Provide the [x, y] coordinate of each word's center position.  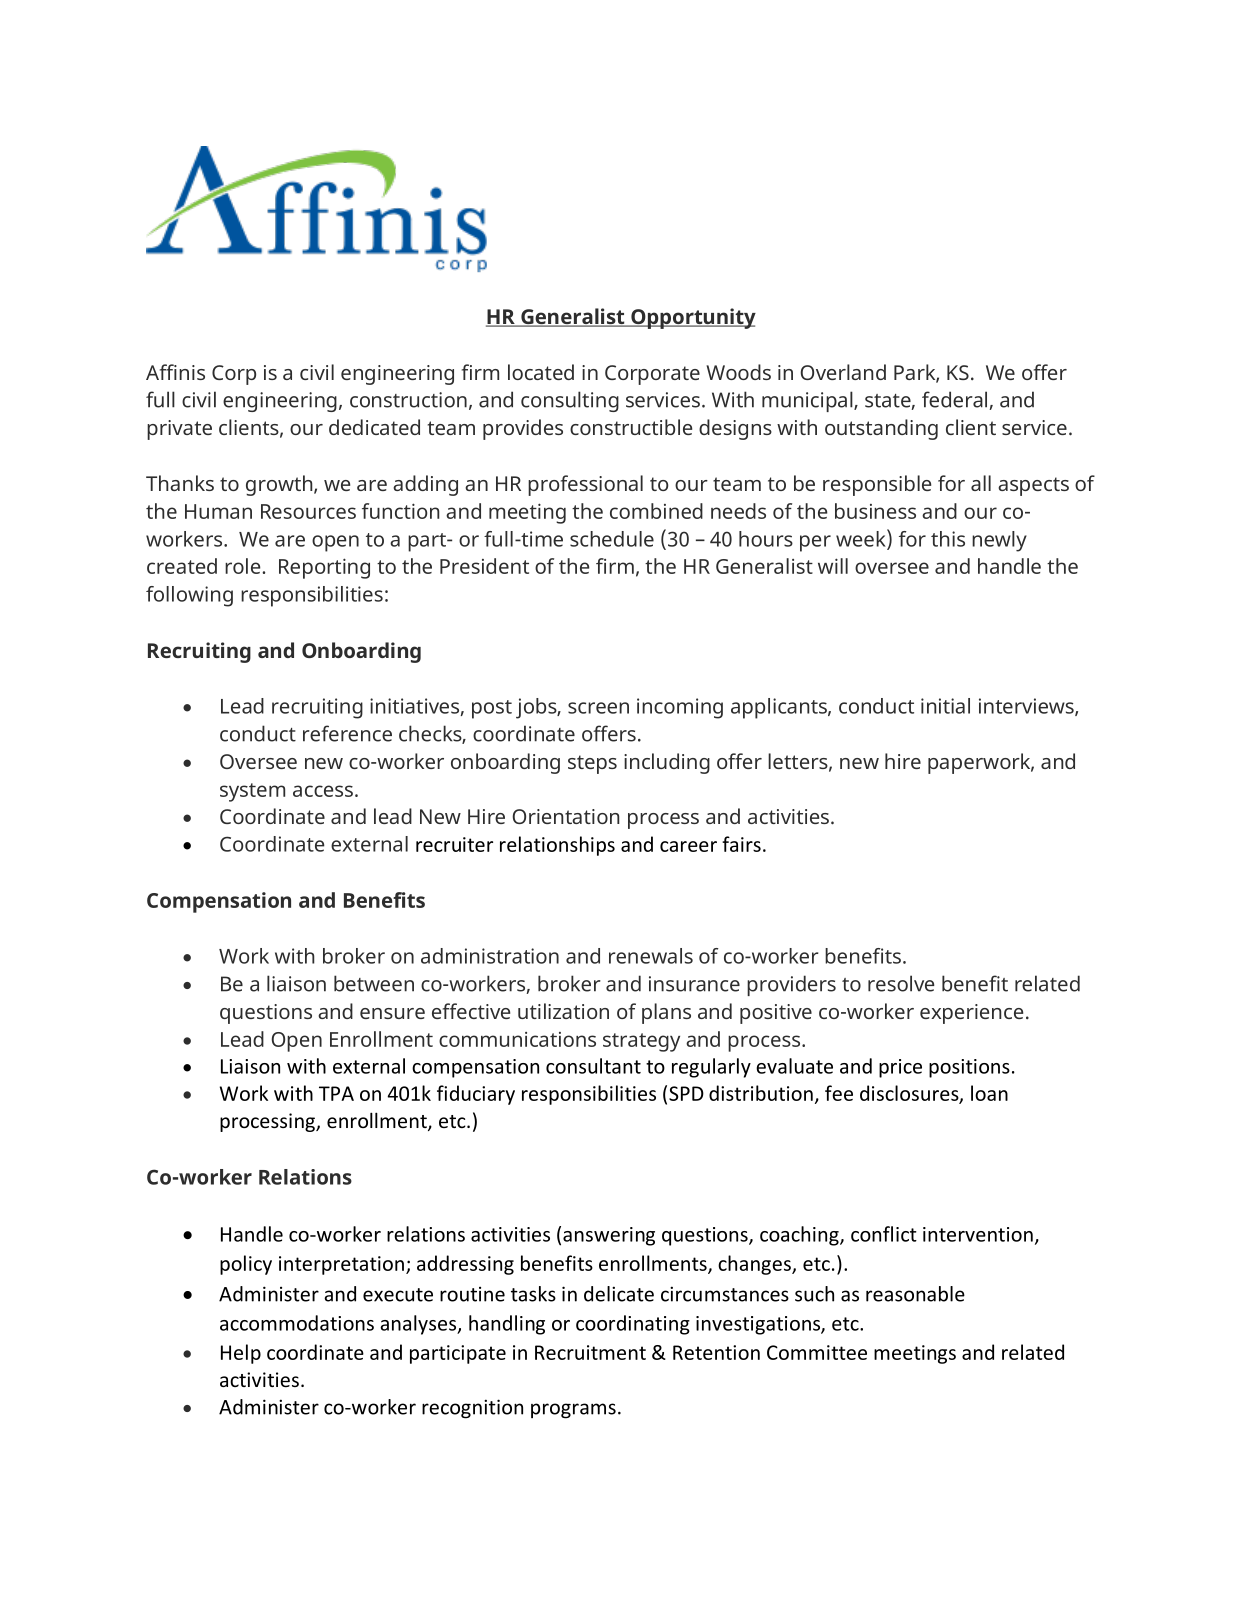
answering [609, 1236]
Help [241, 1354]
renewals [651, 956]
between [374, 983]
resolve [901, 983]
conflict [884, 1234]
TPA [336, 1093]
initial [945, 706]
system [252, 792]
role [244, 566]
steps [592, 764]
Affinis [175, 372]
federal [956, 400]
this [948, 539]
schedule [612, 539]
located [541, 372]
